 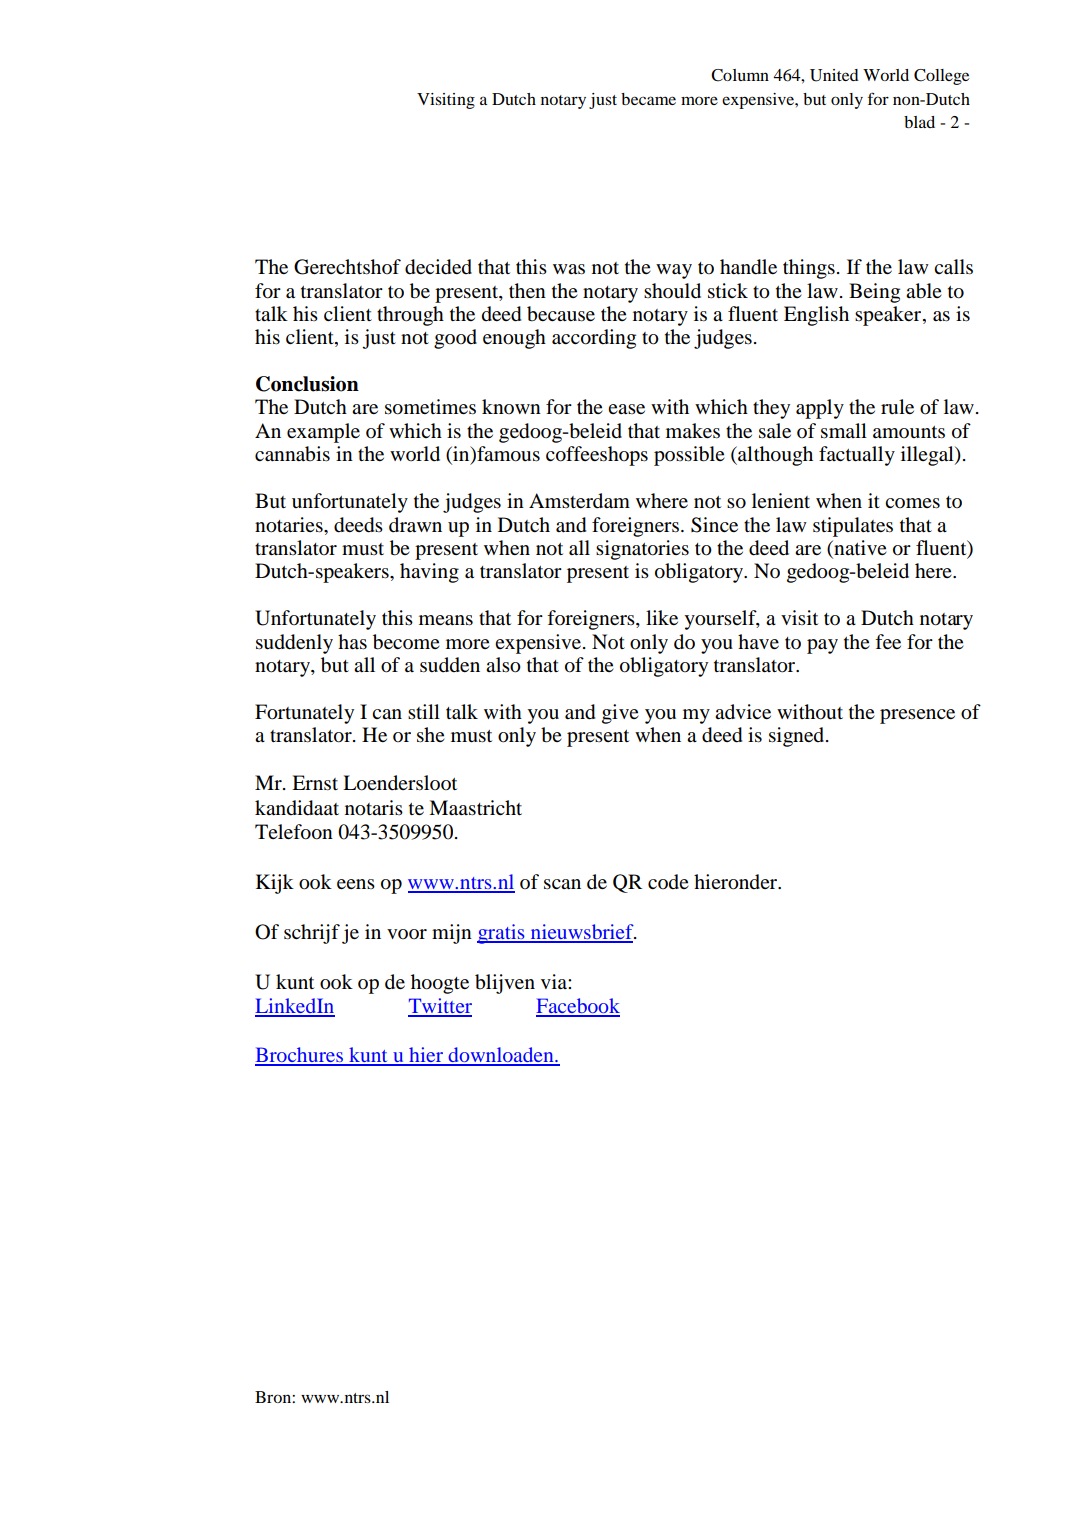 I want to click on still, so click(x=424, y=711).
